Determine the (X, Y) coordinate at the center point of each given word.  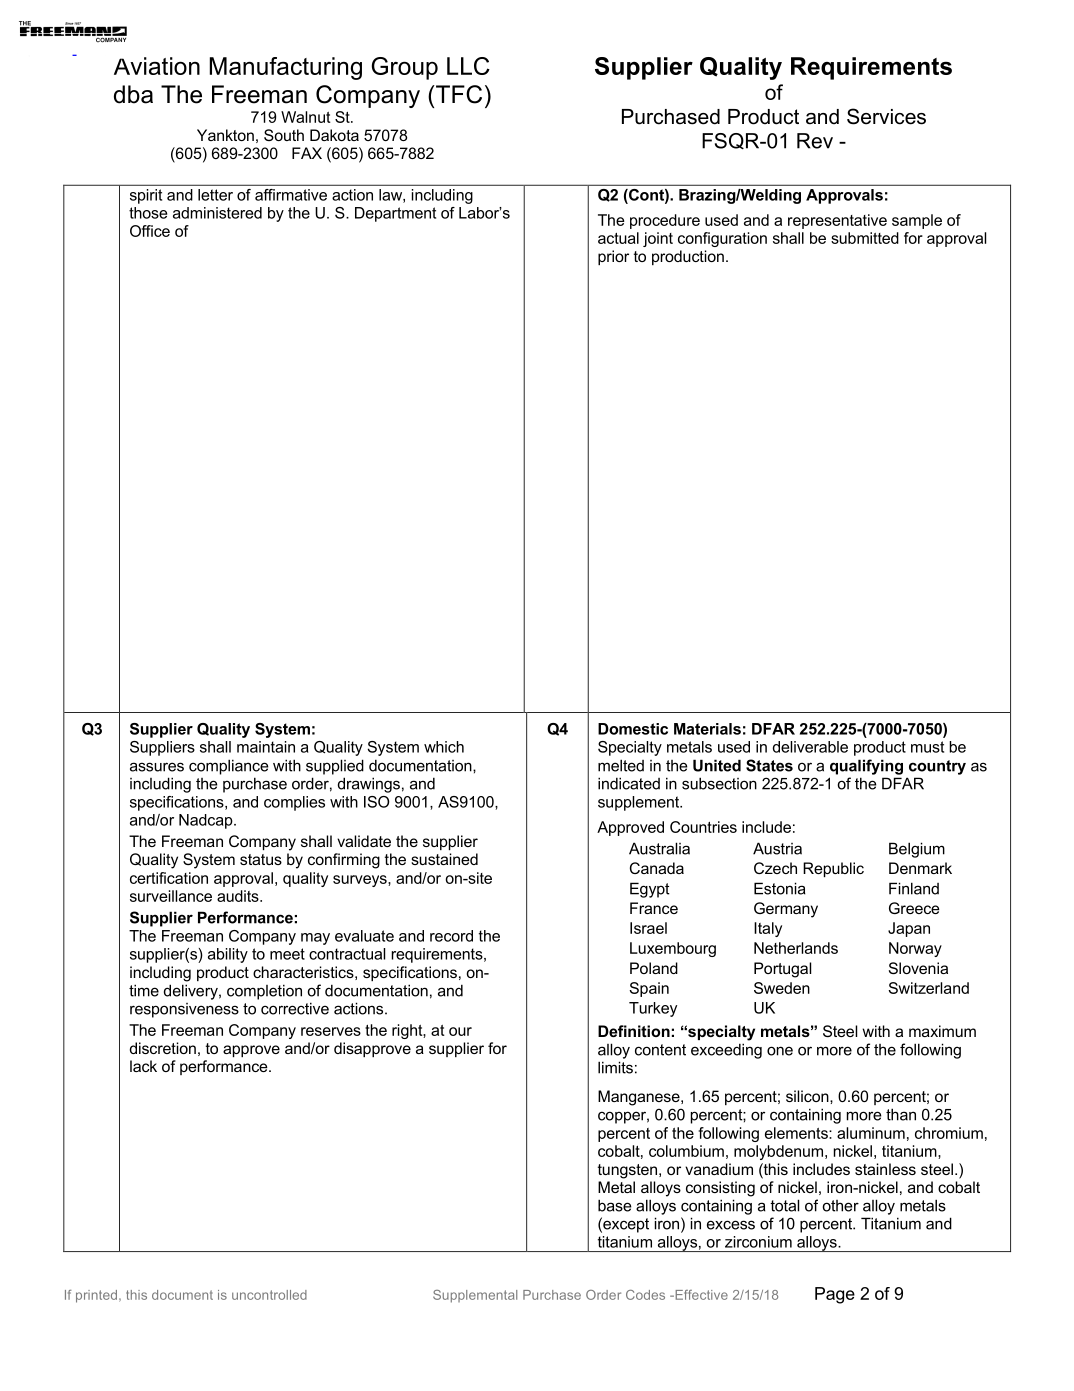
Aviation (157, 66)
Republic (833, 869)
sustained (444, 859)
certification (169, 878)
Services (886, 116)
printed (96, 1296)
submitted (865, 238)
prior (613, 257)
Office (150, 231)
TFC (457, 94)
